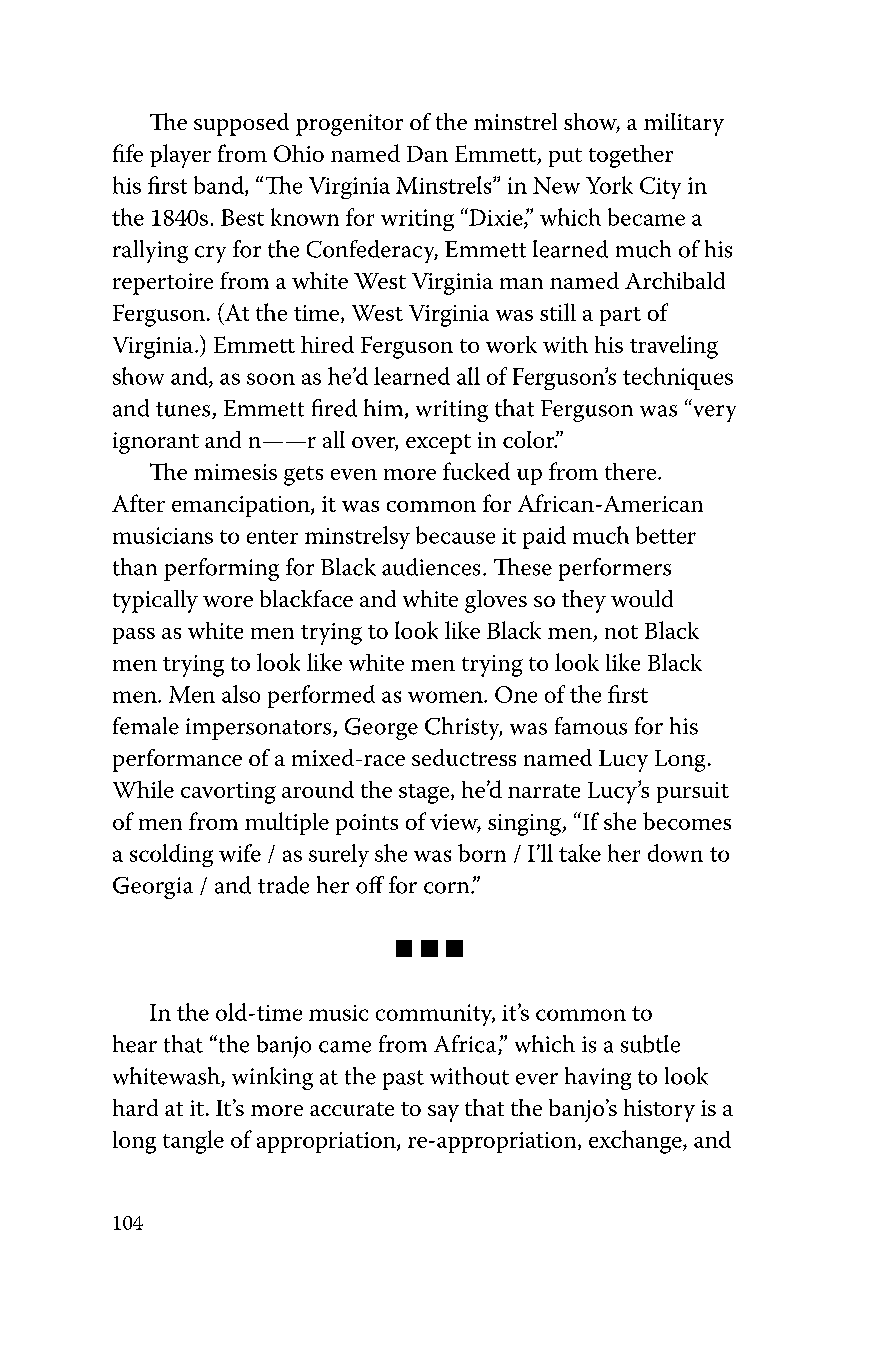  I want to click on Dan, so click(427, 154).
